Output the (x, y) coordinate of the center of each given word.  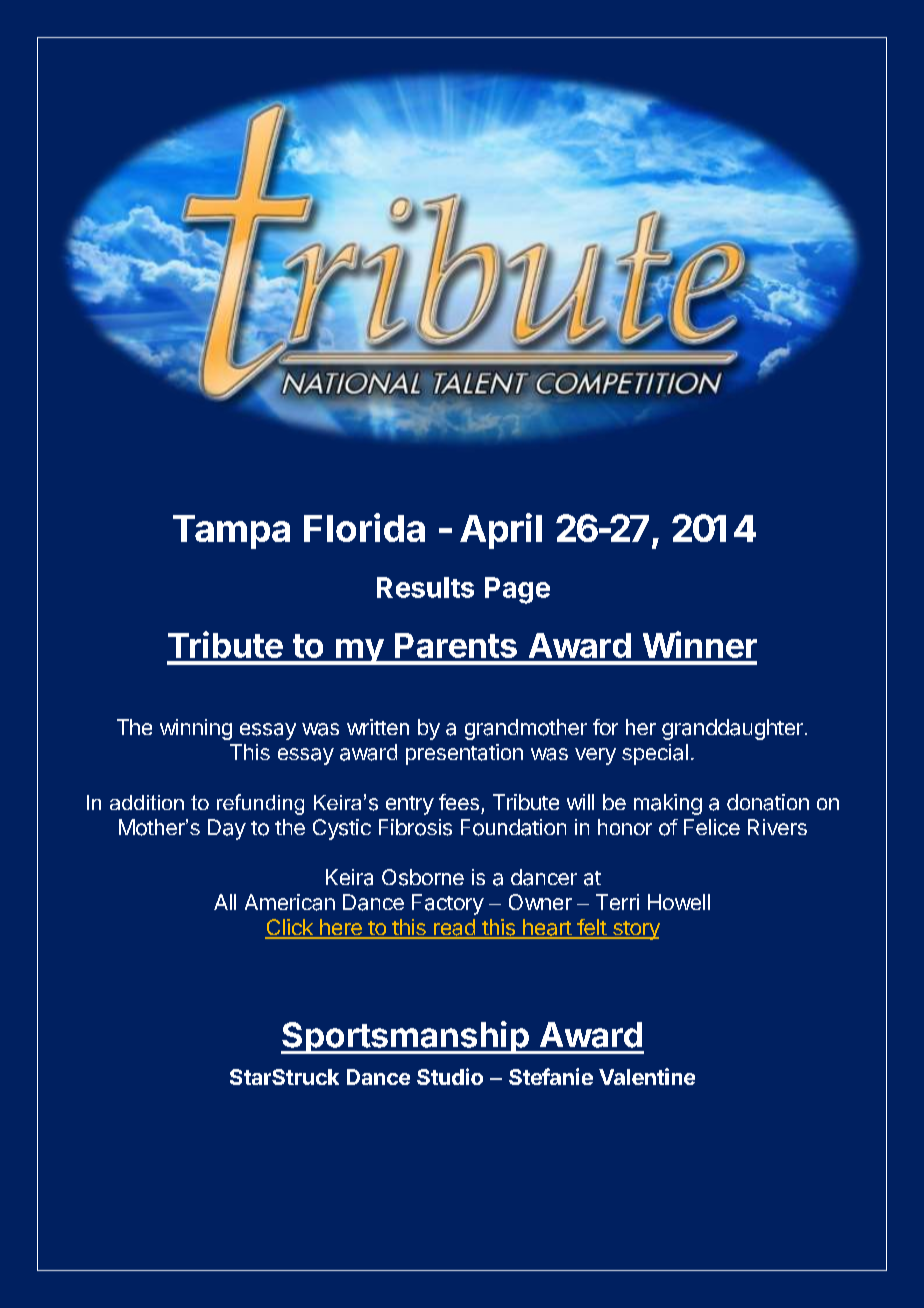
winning (196, 729)
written (378, 727)
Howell (679, 902)
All (225, 902)
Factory (448, 904)
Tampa (231, 532)
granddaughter (732, 729)
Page (517, 590)
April (501, 531)
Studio (450, 1076)
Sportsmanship (406, 1037)
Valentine (647, 1076)
